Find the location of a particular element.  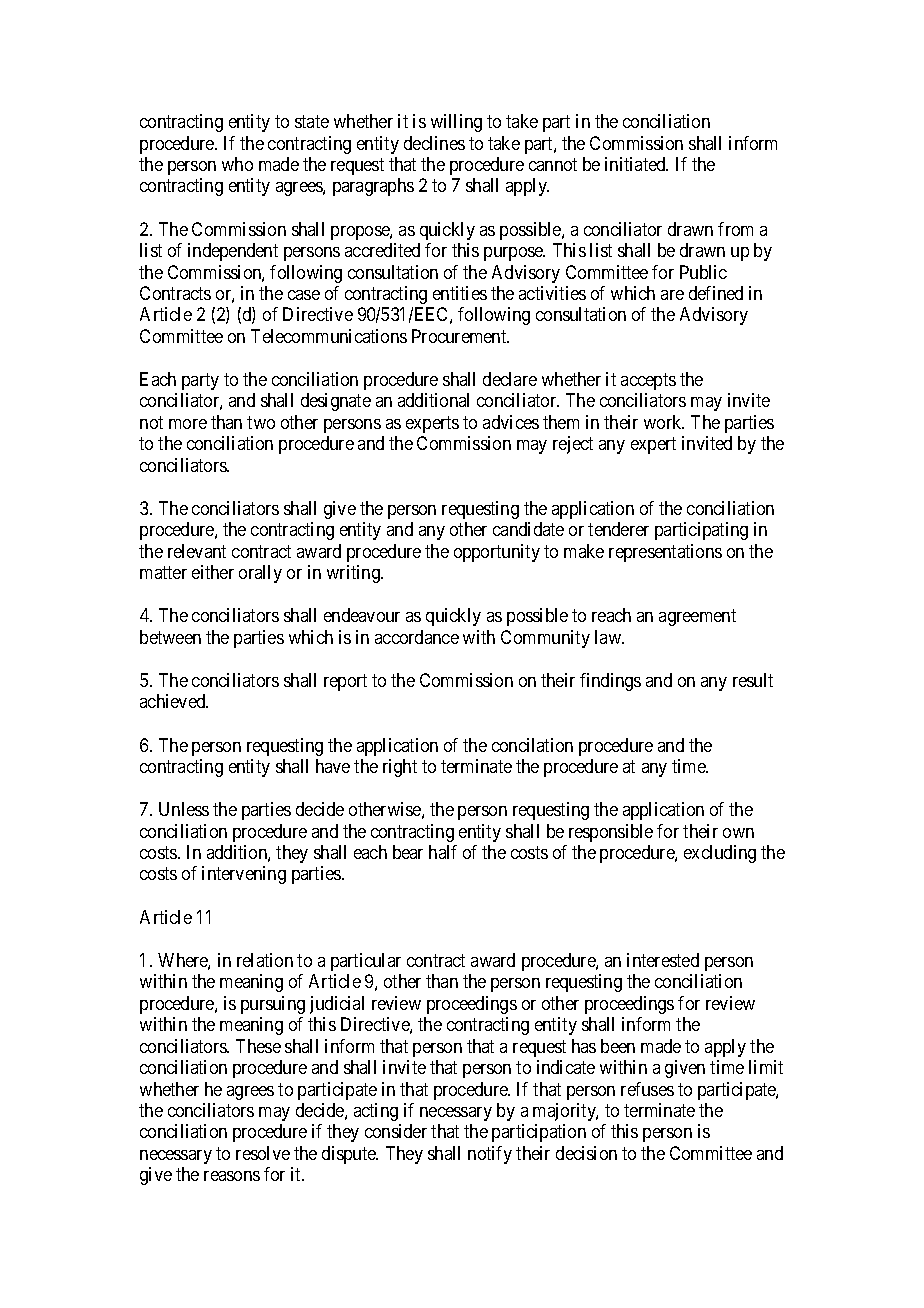

refuses is located at coordinates (647, 1089).
